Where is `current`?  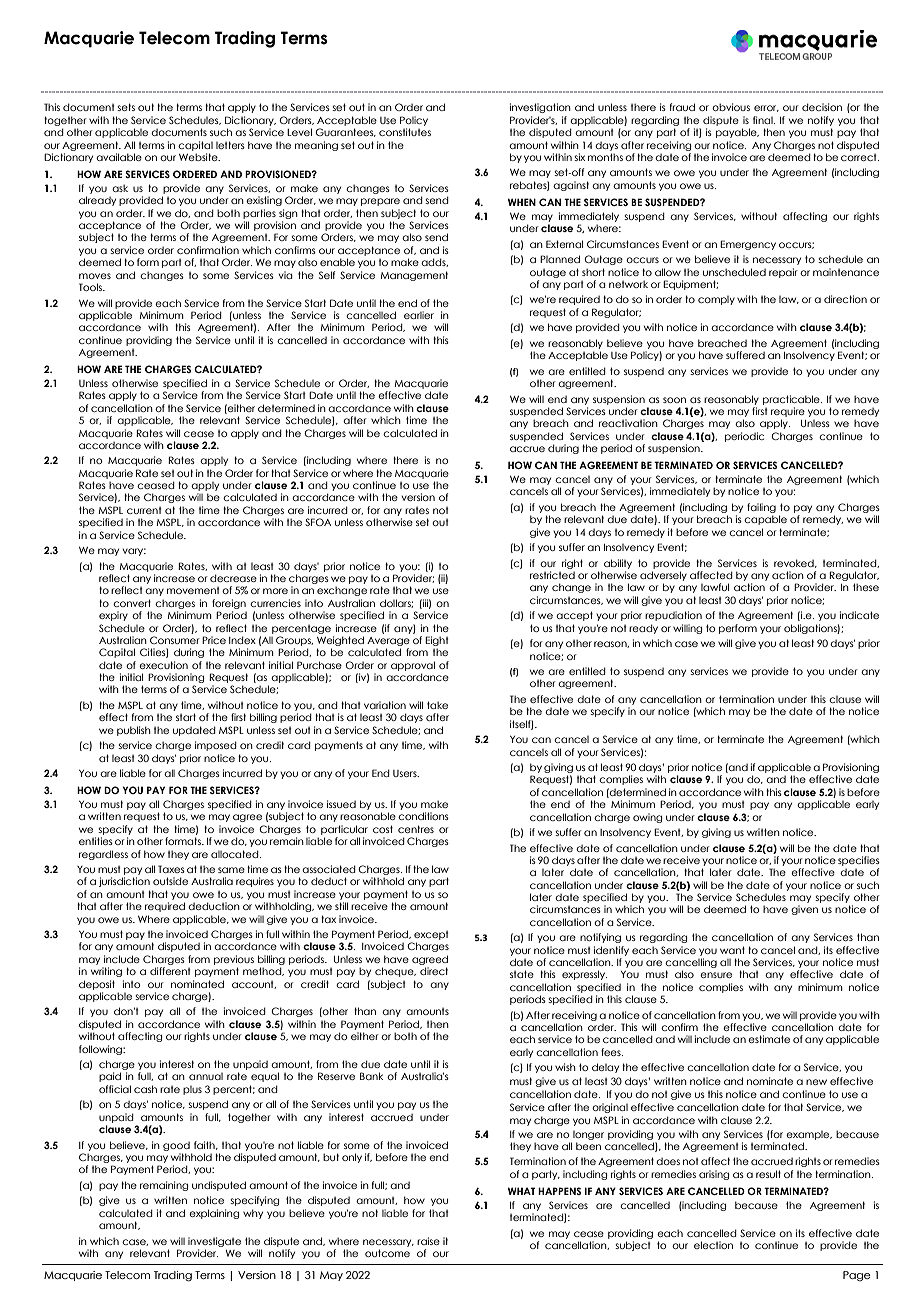 current is located at coordinates (144, 510).
